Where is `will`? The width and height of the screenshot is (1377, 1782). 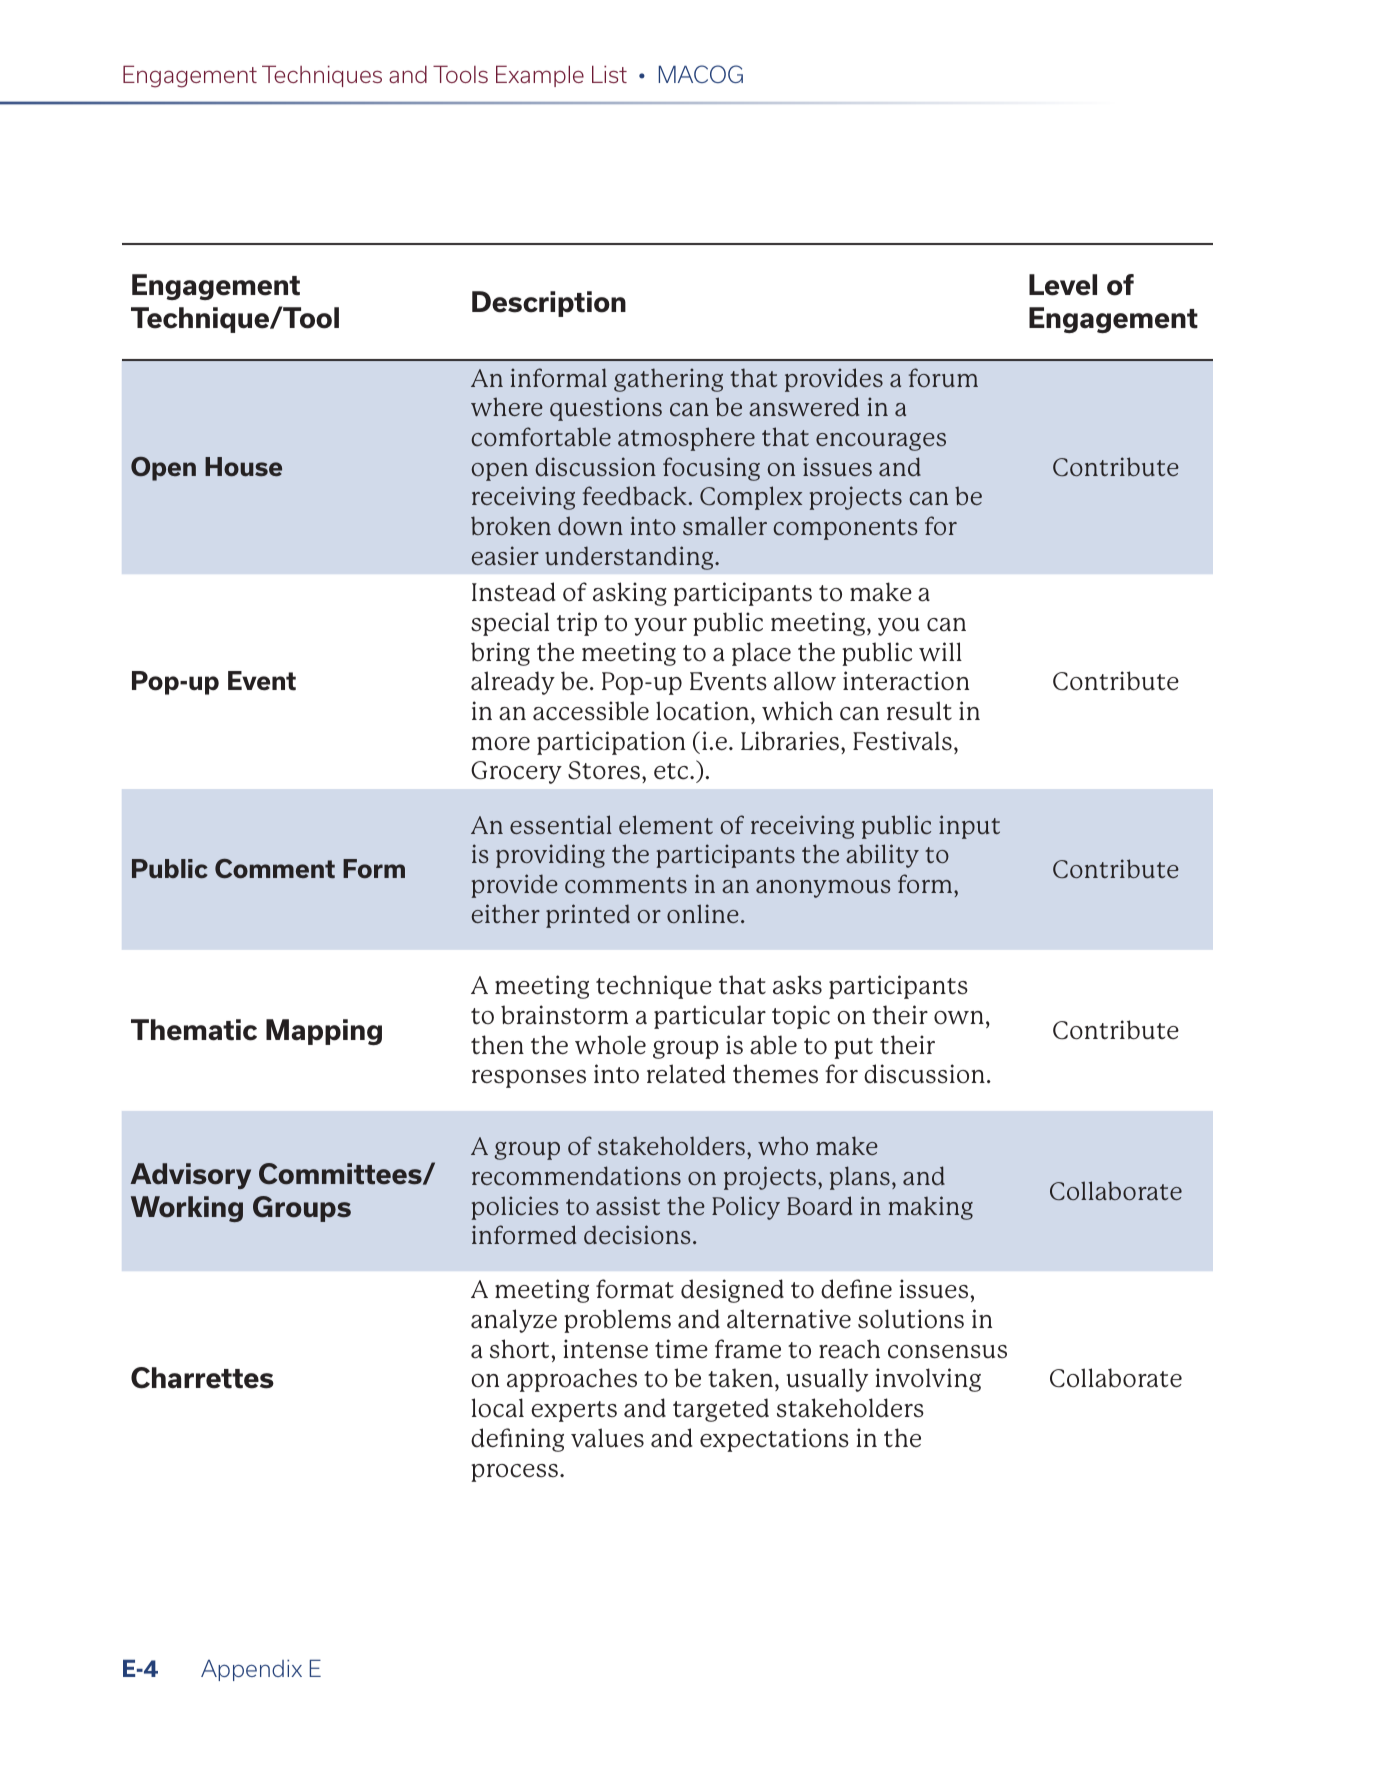
will is located at coordinates (940, 651).
